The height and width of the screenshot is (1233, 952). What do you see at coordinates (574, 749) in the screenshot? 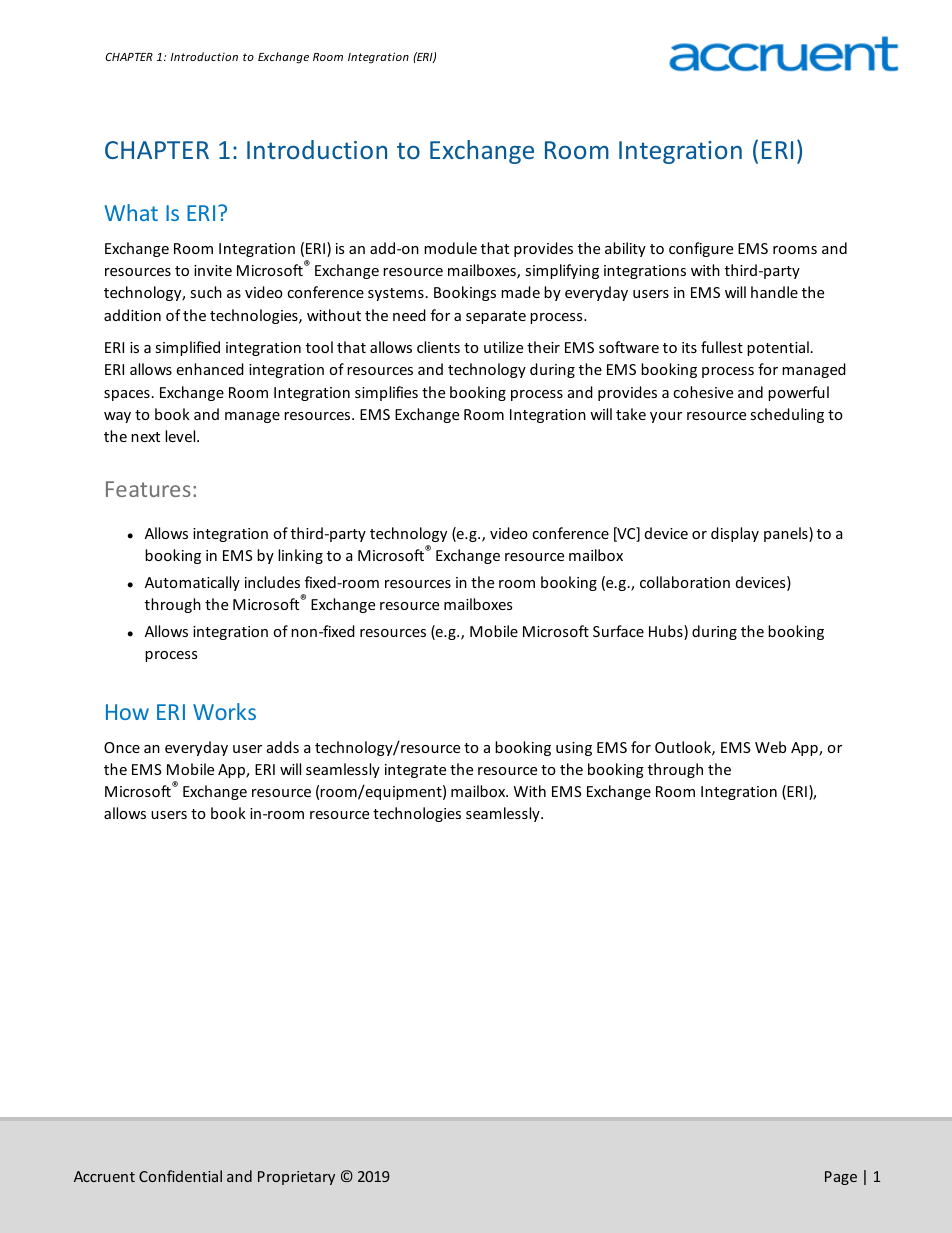
I see `using` at bounding box center [574, 749].
